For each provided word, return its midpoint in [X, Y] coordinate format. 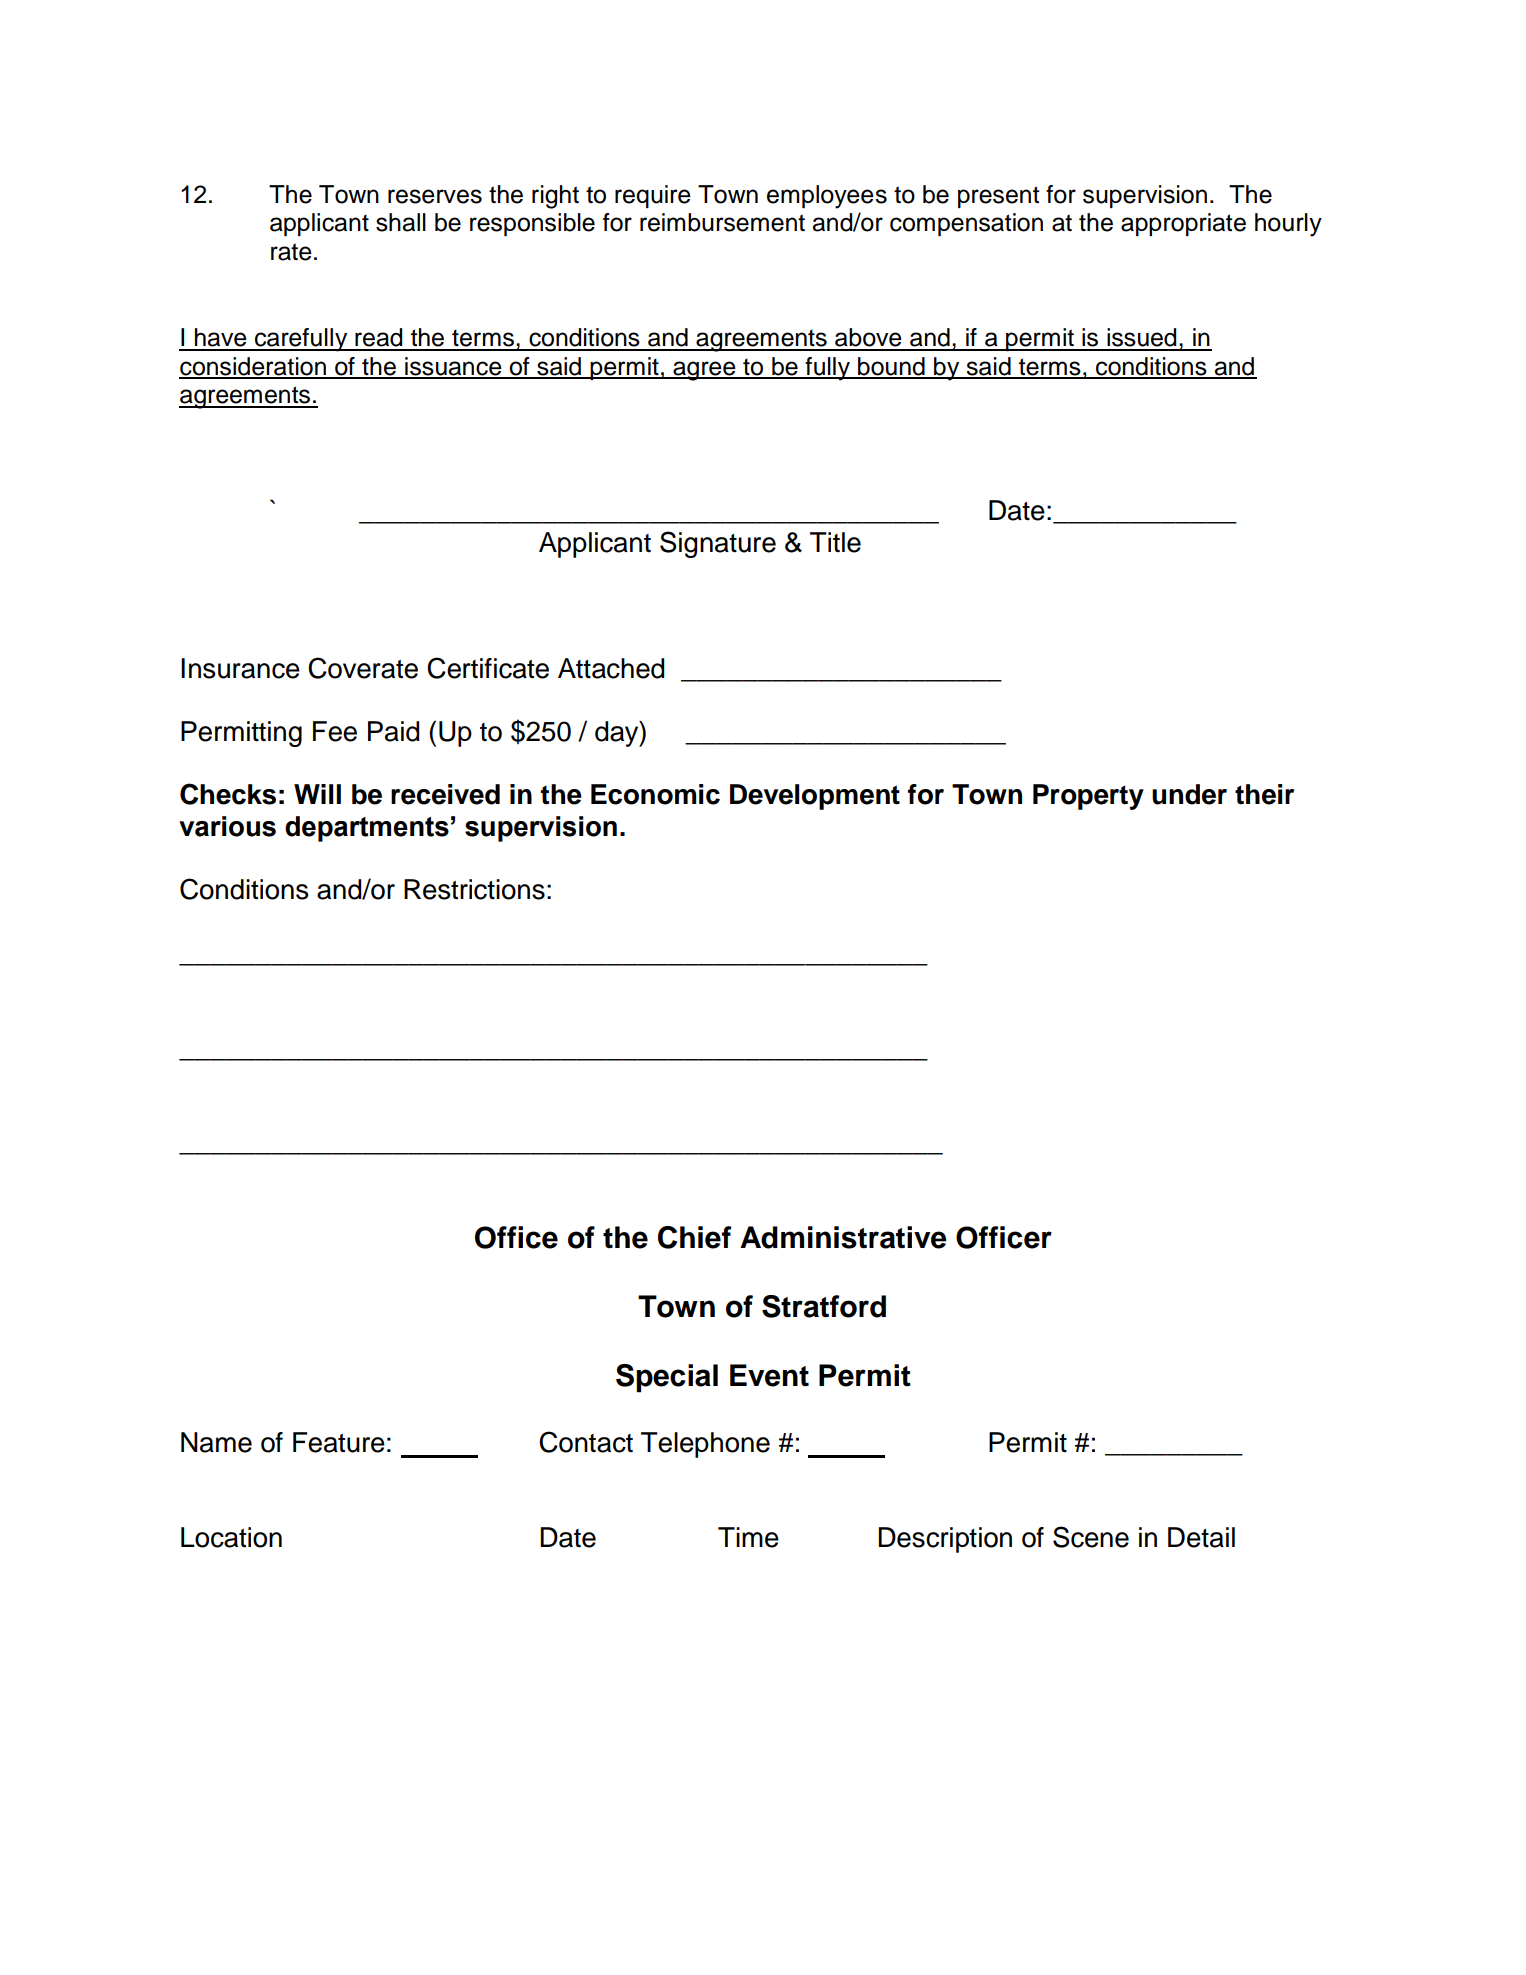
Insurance [240, 668]
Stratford [824, 1306]
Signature [718, 544]
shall [401, 222]
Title [835, 542]
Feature [339, 1442]
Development [815, 797]
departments [367, 829]
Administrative [843, 1237]
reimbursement [722, 222]
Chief [694, 1237]
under [1189, 794]
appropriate [1183, 224]
